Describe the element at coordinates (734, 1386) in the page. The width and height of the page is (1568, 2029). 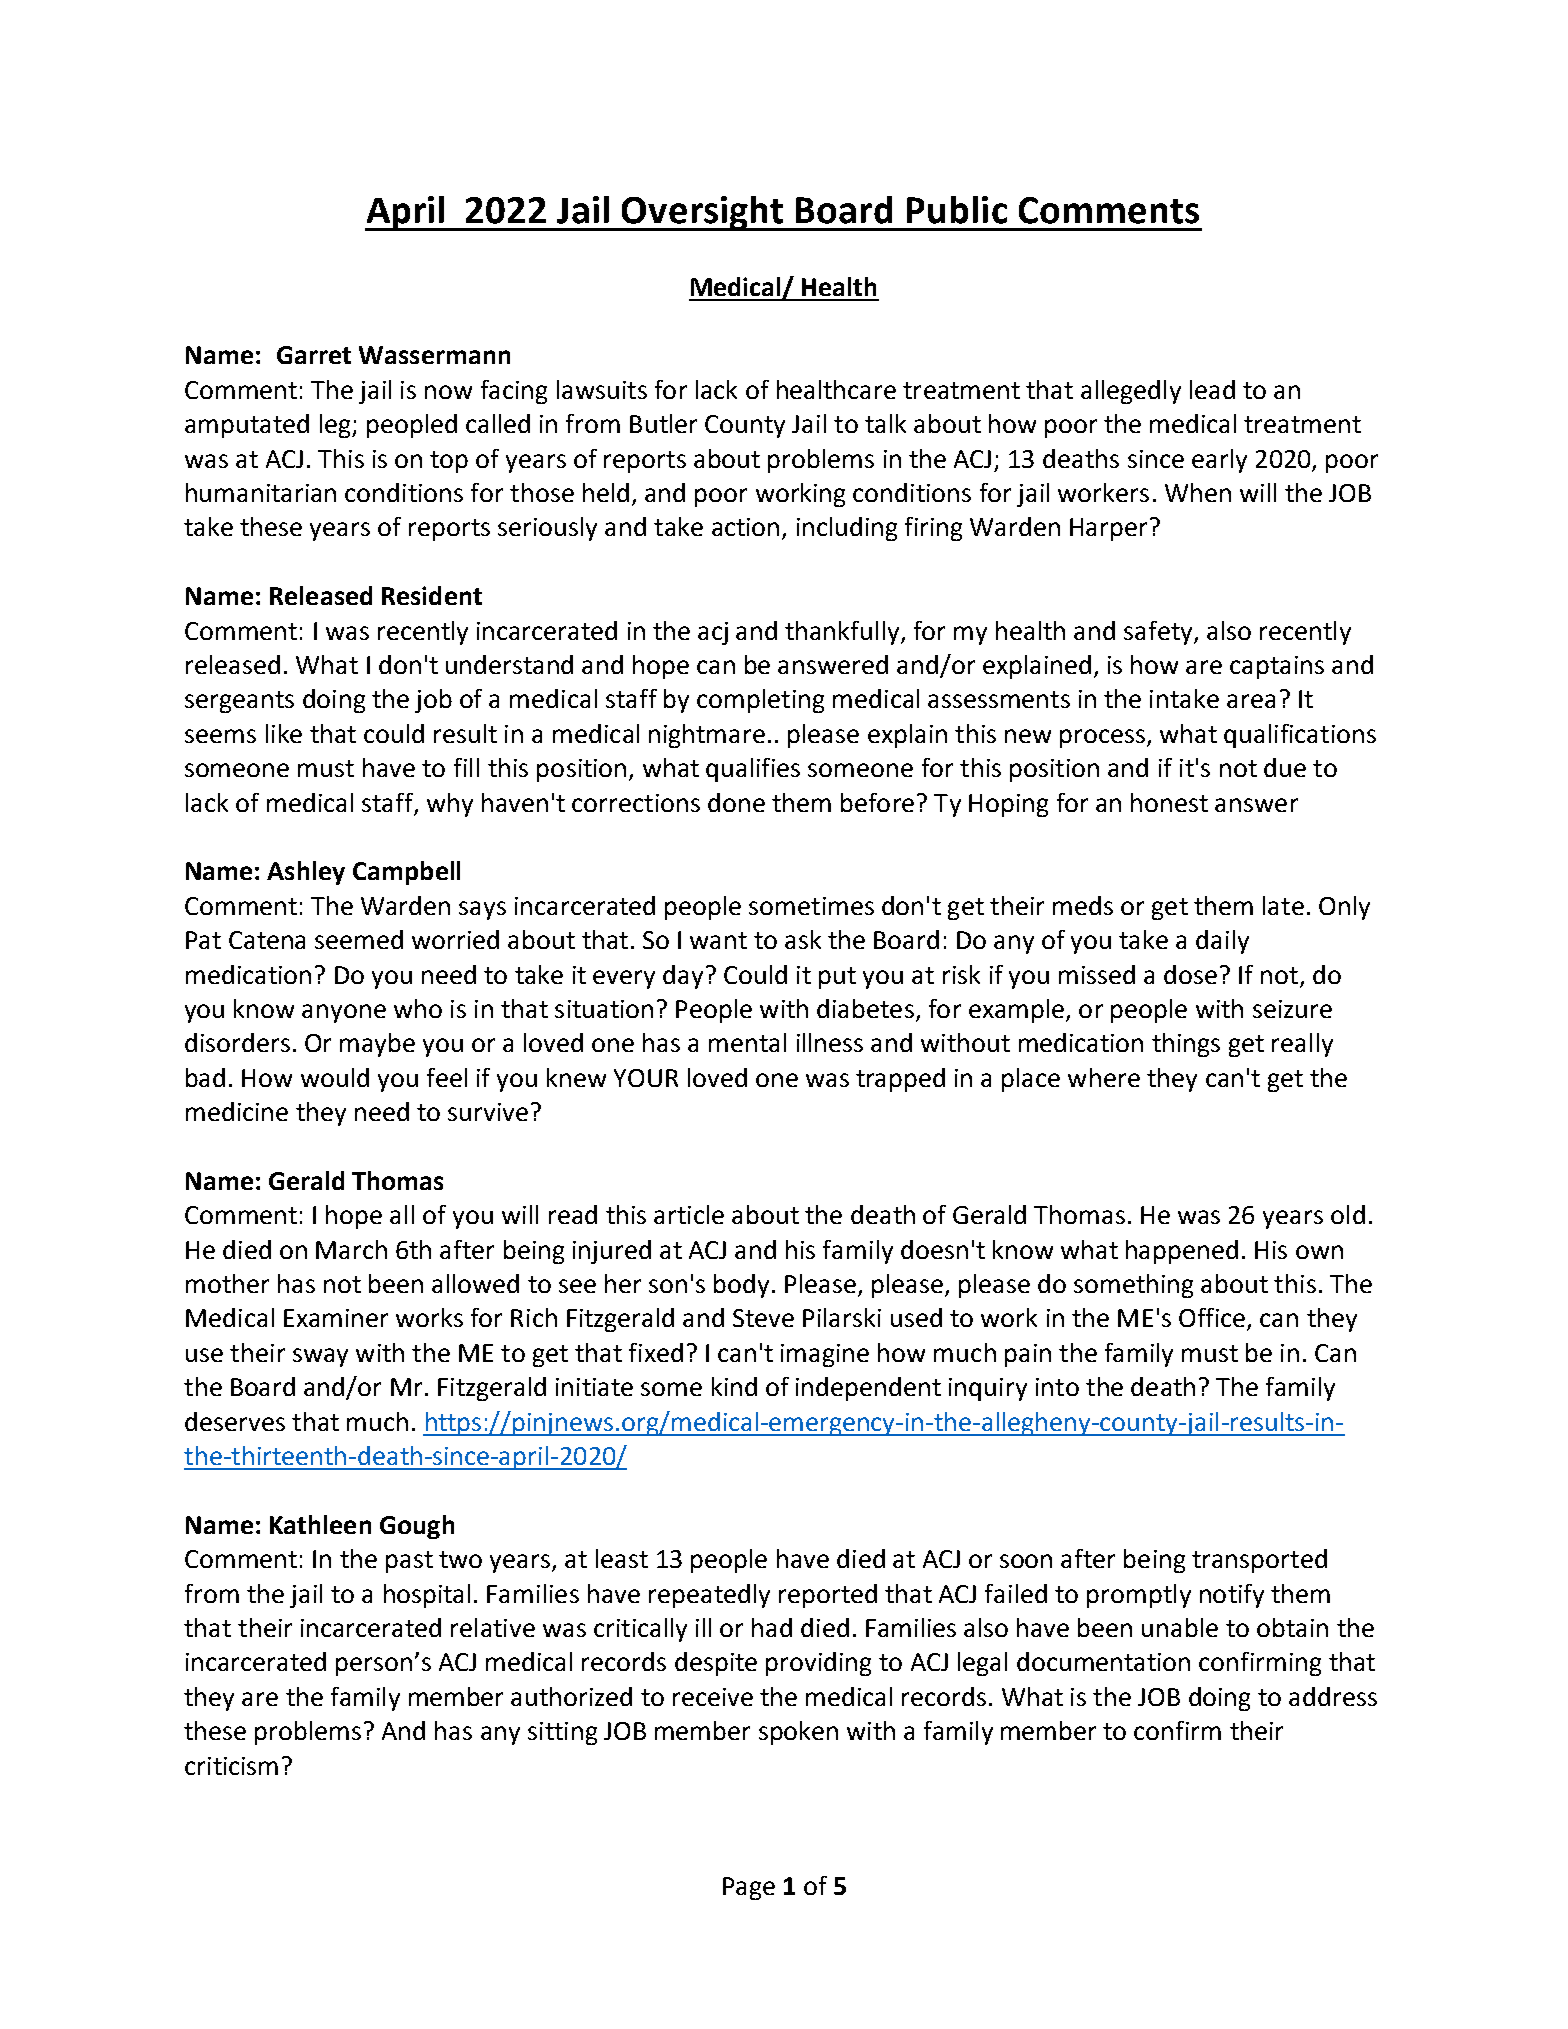
I see `kind` at that location.
